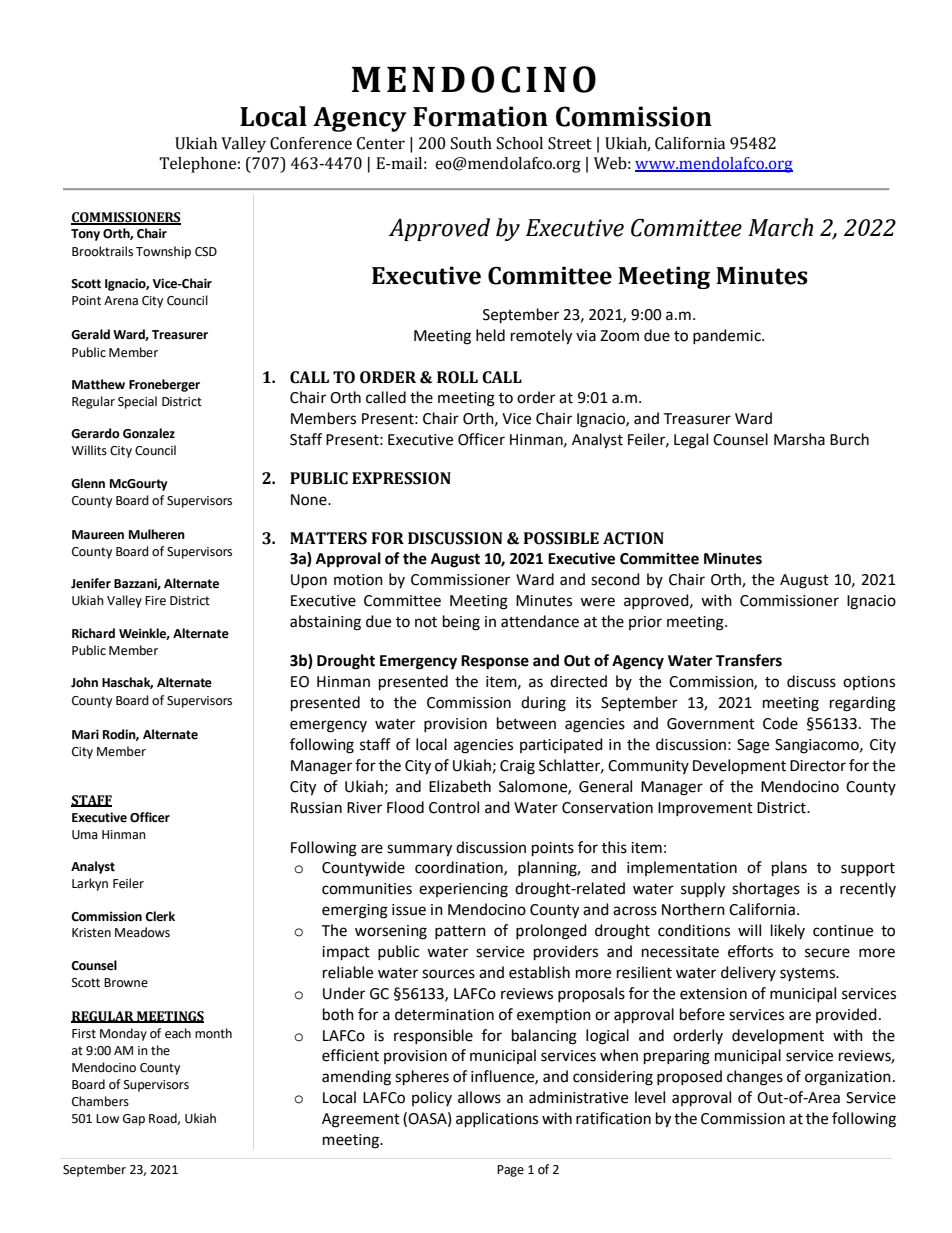  What do you see at coordinates (749, 660) in the screenshot?
I see `Transfers` at bounding box center [749, 660].
